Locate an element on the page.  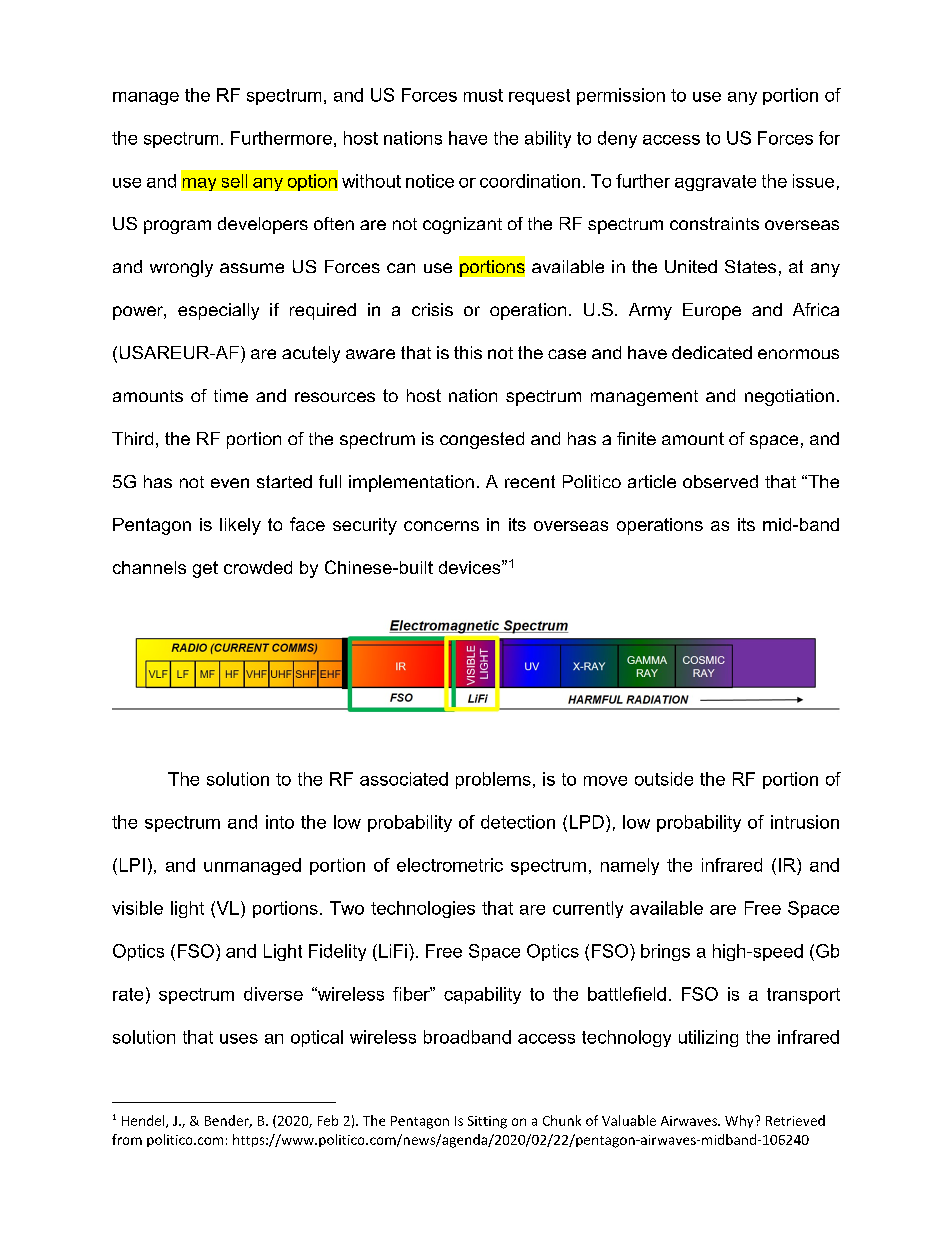
sell is located at coordinates (234, 181).
